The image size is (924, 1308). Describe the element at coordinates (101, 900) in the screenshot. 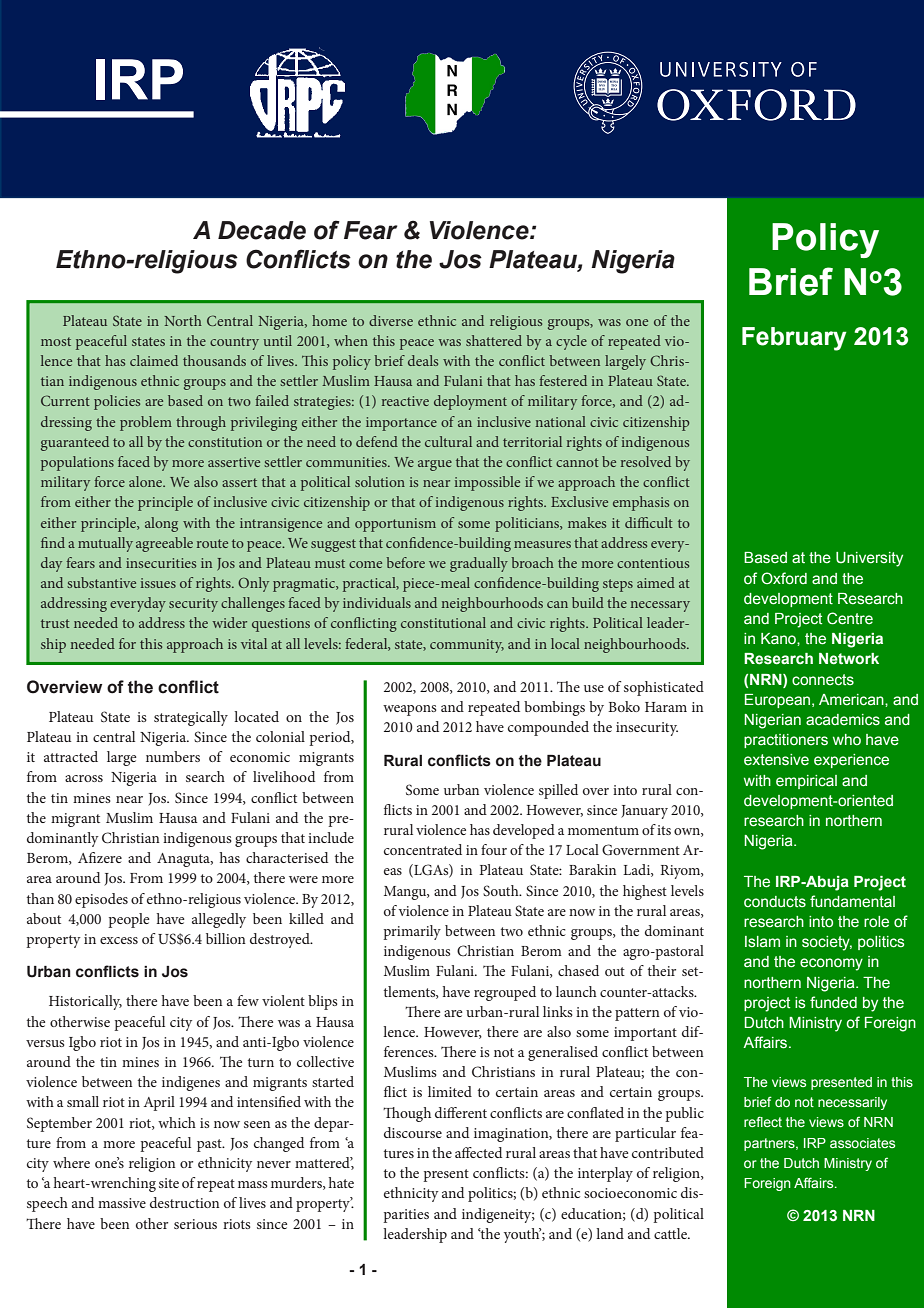

I see `episodes` at that location.
